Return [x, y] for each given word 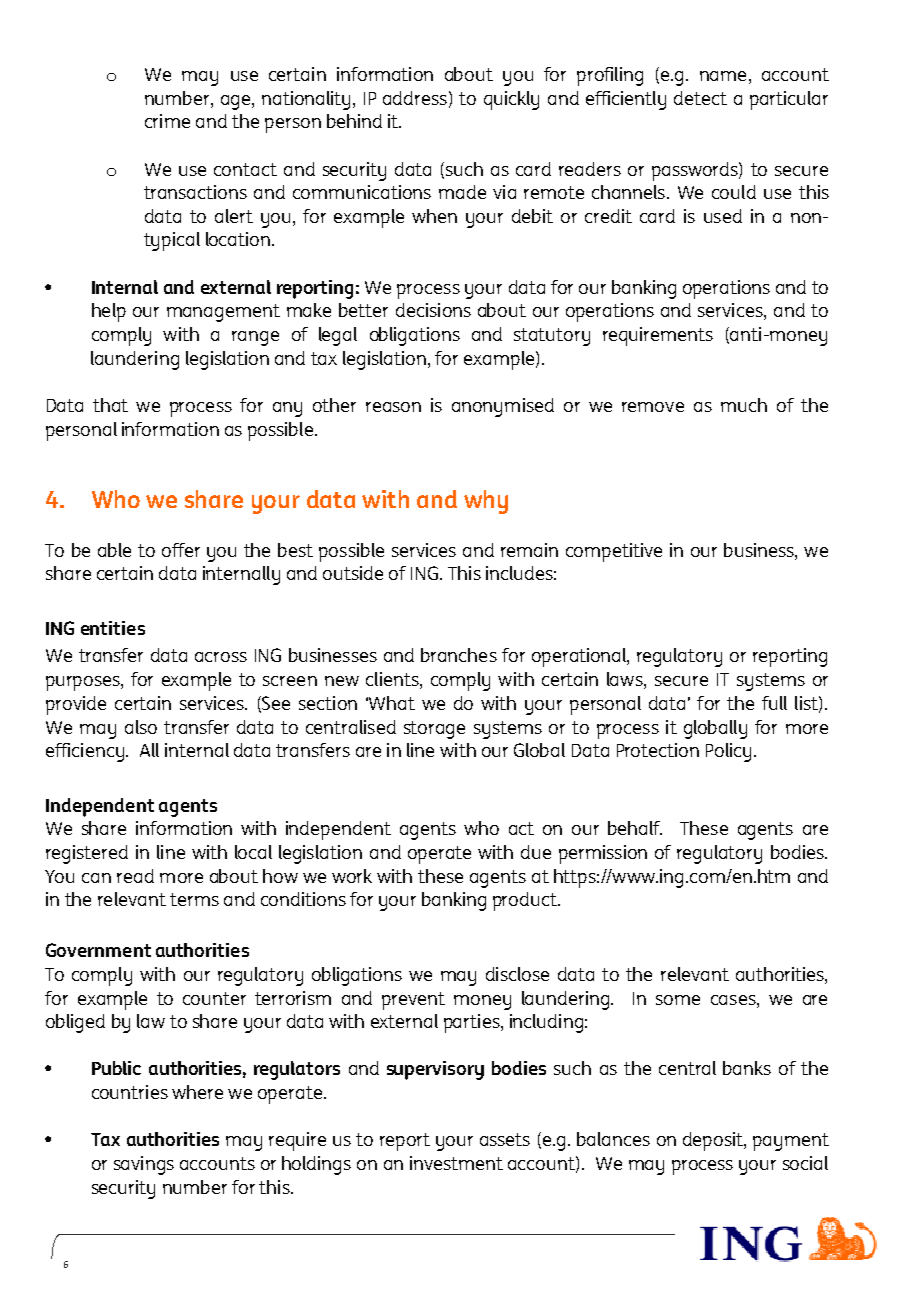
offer [181, 550]
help [109, 312]
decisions [433, 310]
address [415, 98]
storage [434, 730]
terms [194, 899]
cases [734, 1000]
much [744, 405]
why [486, 502]
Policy [728, 752]
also [141, 727]
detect [700, 98]
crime [167, 121]
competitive [614, 552]
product [526, 901]
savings [144, 1165]
